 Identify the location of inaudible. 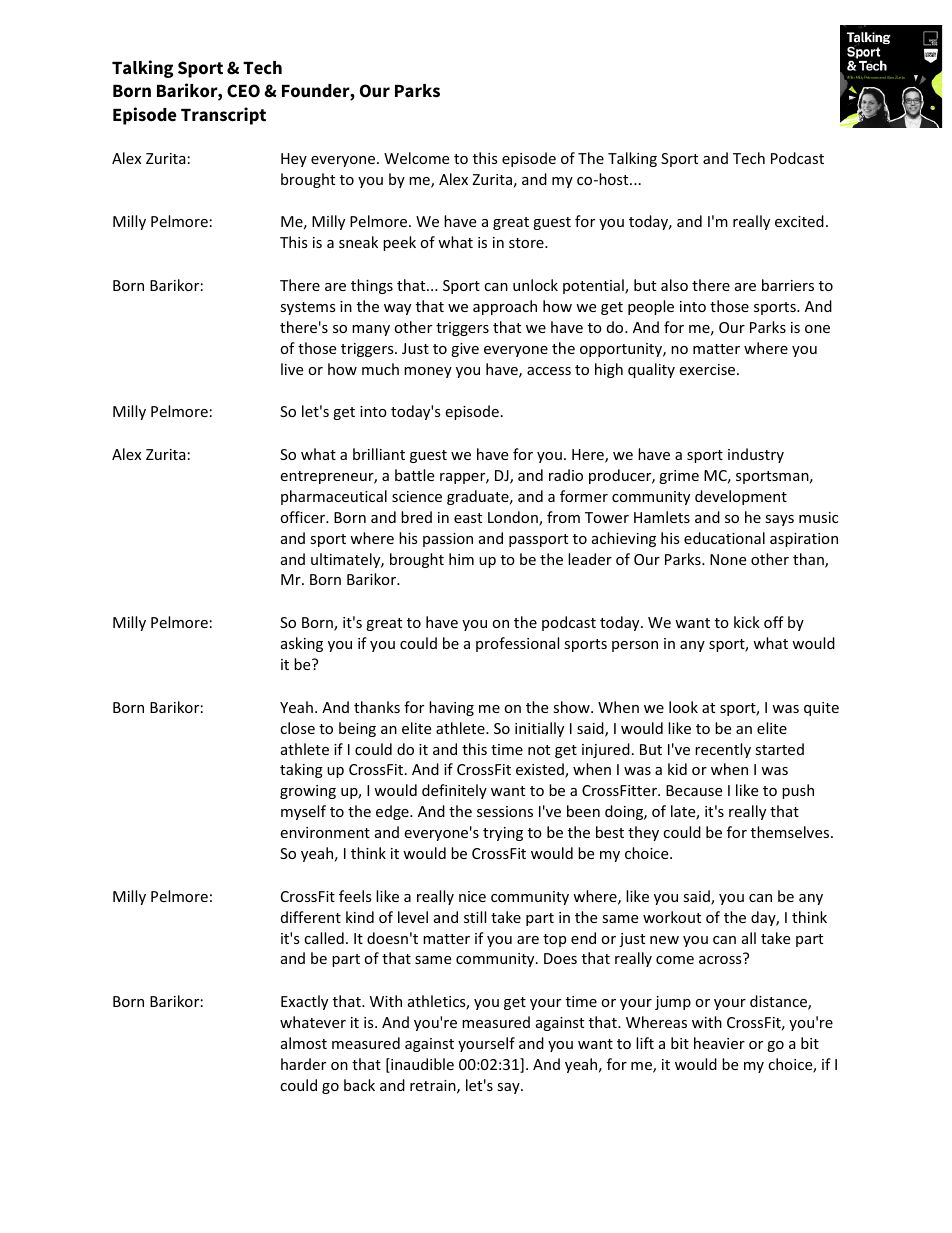
(421, 1065).
